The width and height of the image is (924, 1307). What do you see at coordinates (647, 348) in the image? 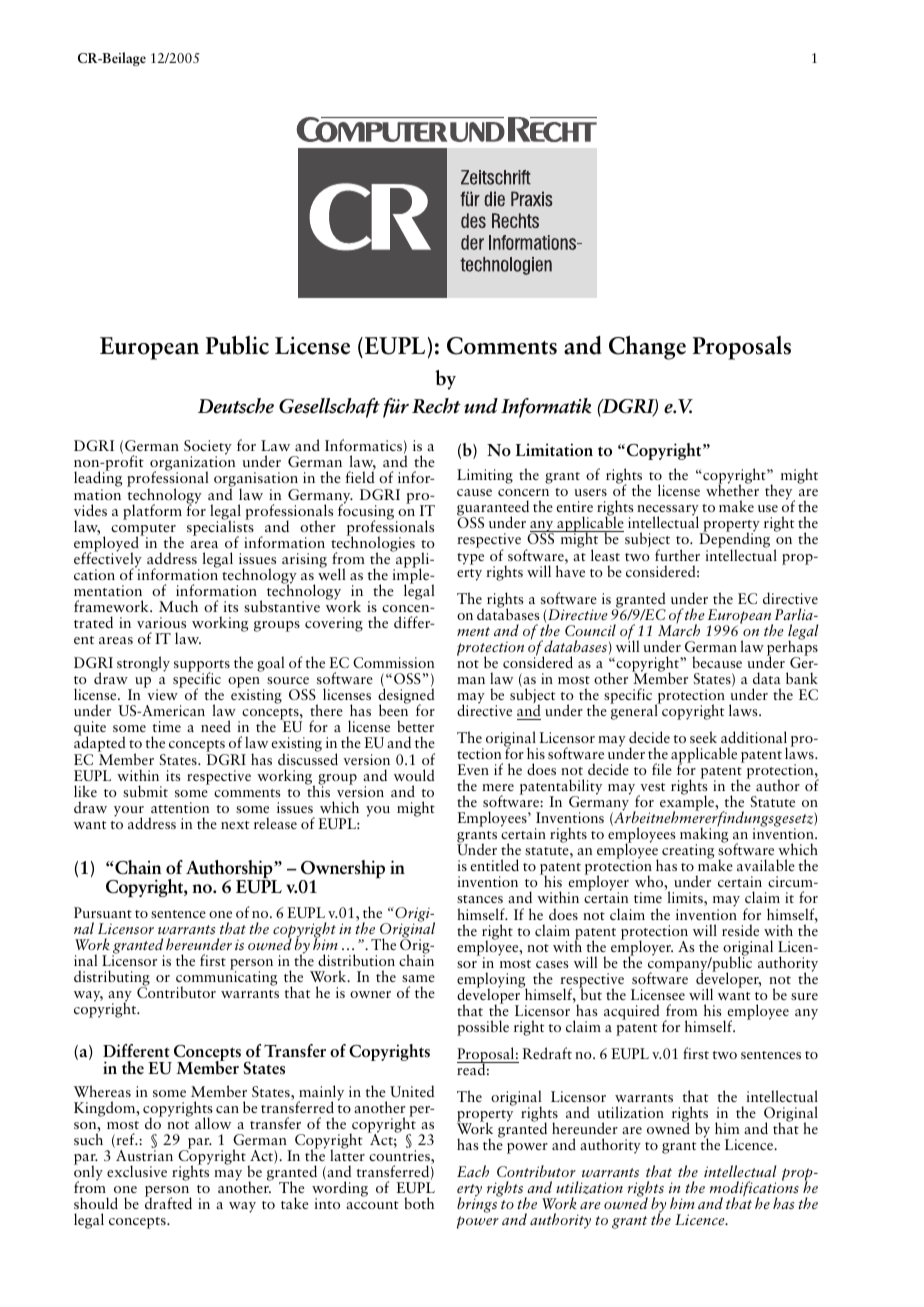
I see `Change` at bounding box center [647, 348].
